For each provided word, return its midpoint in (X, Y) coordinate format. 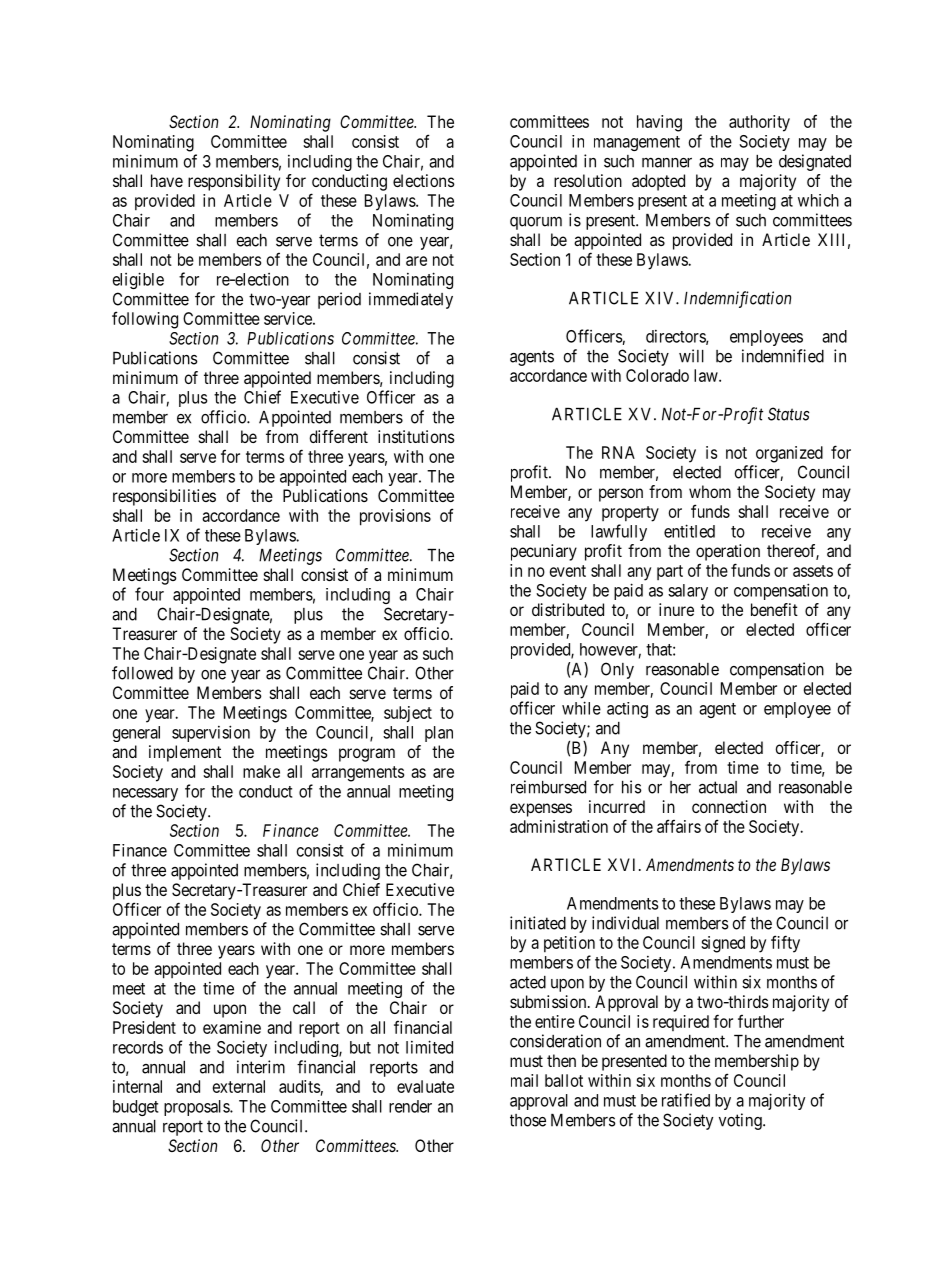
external (239, 1086)
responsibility (234, 182)
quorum (536, 223)
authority (759, 123)
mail (524, 1080)
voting (741, 1121)
